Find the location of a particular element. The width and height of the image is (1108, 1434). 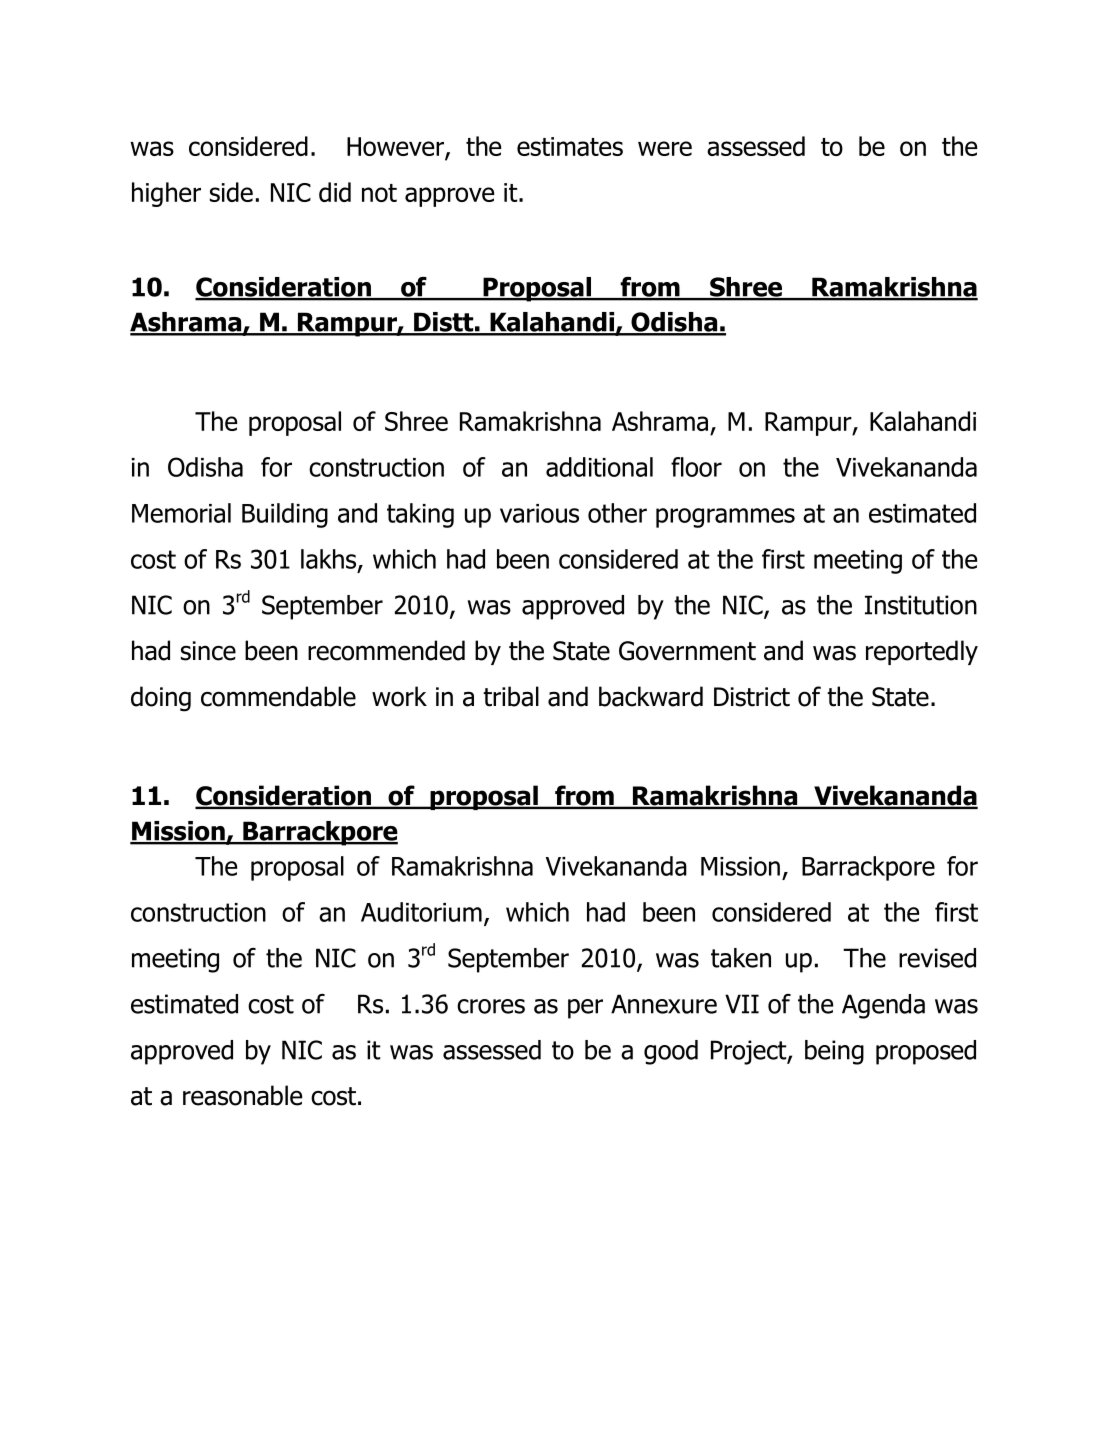

estimates is located at coordinates (570, 146).
